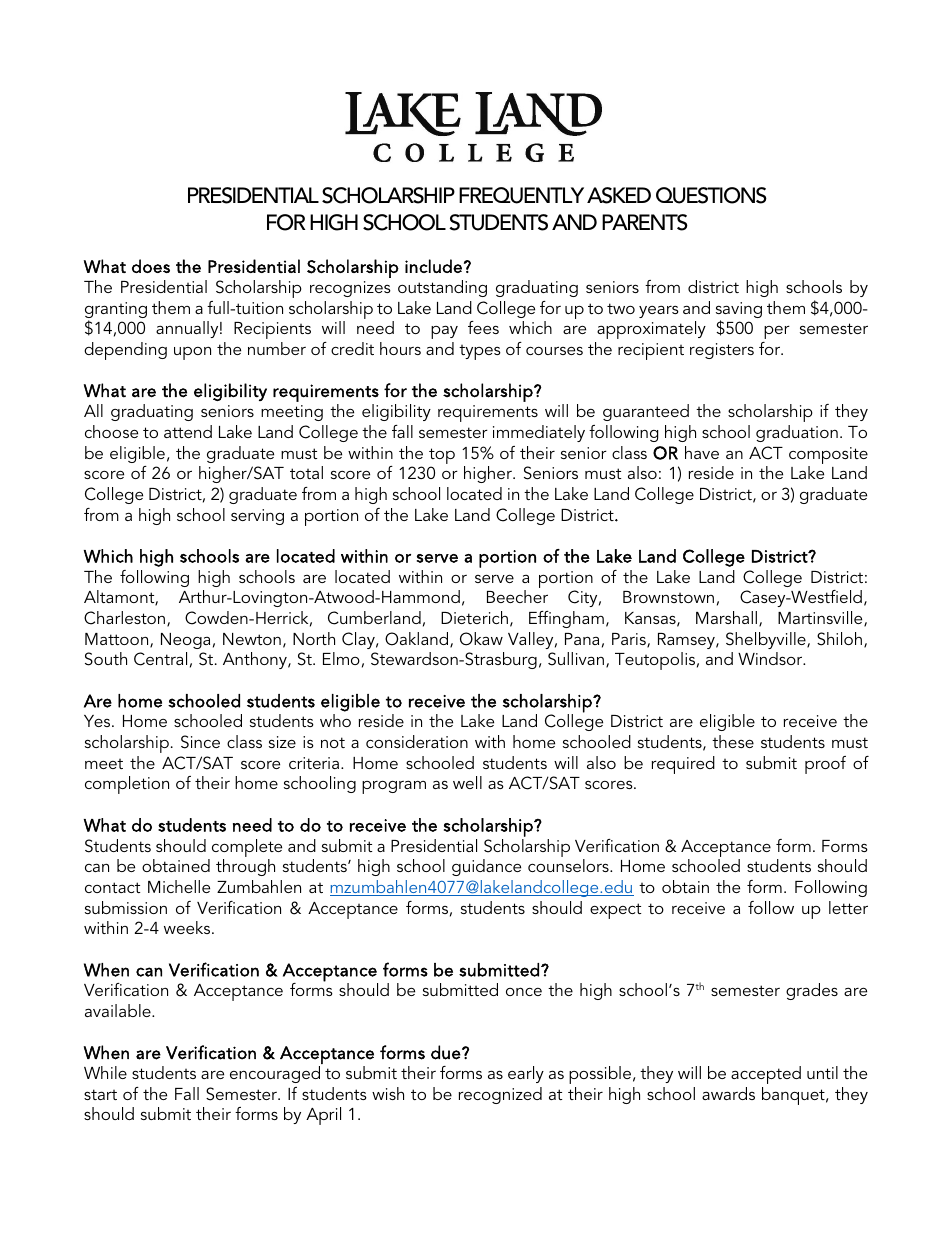  What do you see at coordinates (467, 782) in the image?
I see `well` at bounding box center [467, 782].
